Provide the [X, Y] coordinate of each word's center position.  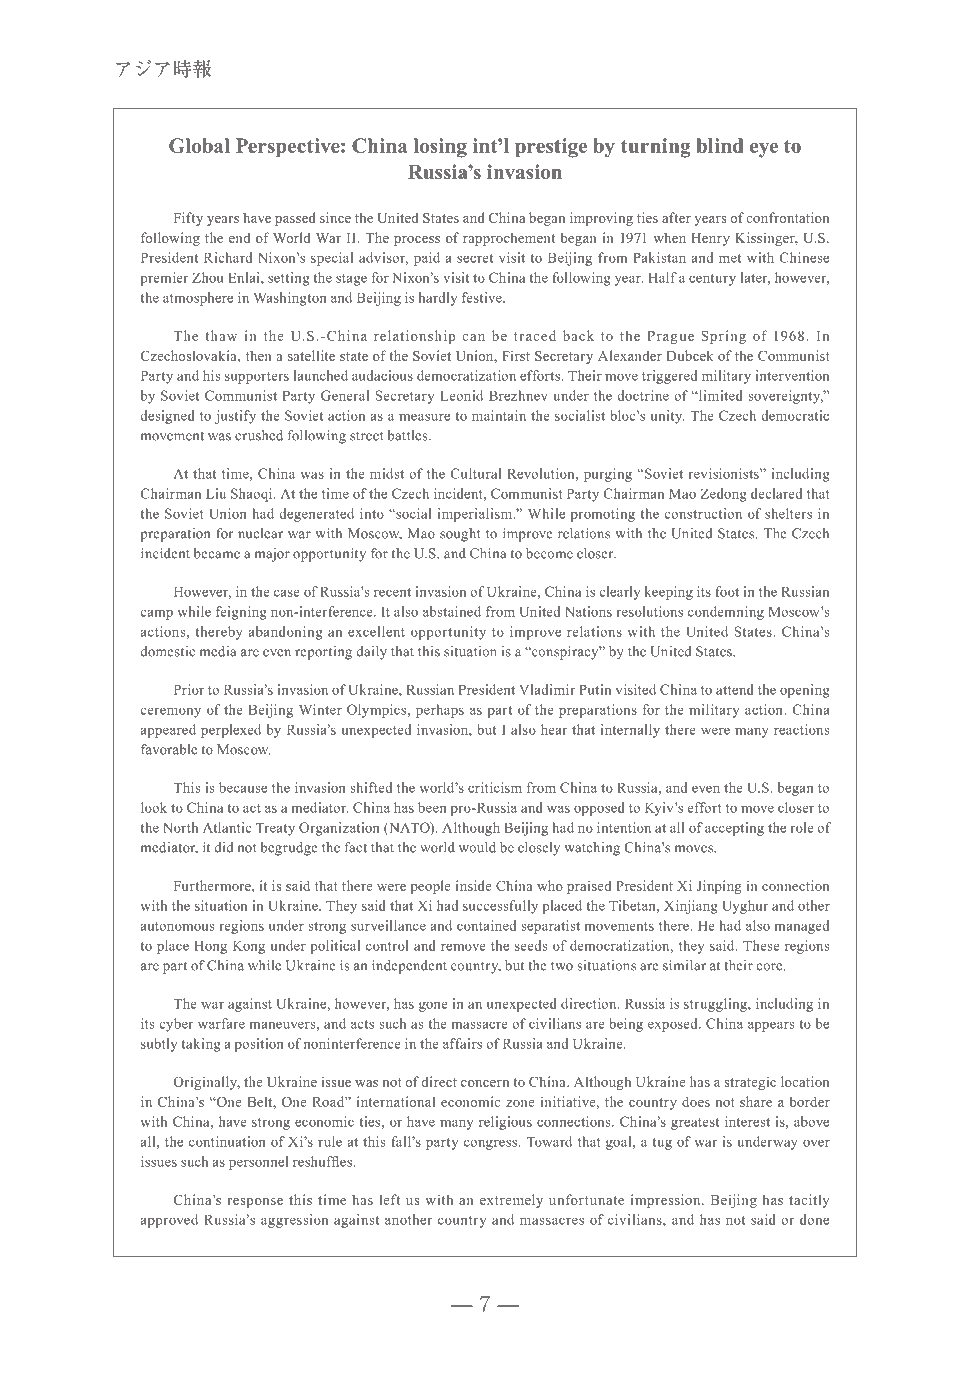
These [761, 945]
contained [486, 925]
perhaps [440, 711]
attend [735, 689]
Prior [189, 689]
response [255, 1203]
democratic [795, 415]
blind [720, 145]
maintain [499, 415]
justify [235, 417]
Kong [249, 947]
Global [199, 145]
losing [440, 148]
